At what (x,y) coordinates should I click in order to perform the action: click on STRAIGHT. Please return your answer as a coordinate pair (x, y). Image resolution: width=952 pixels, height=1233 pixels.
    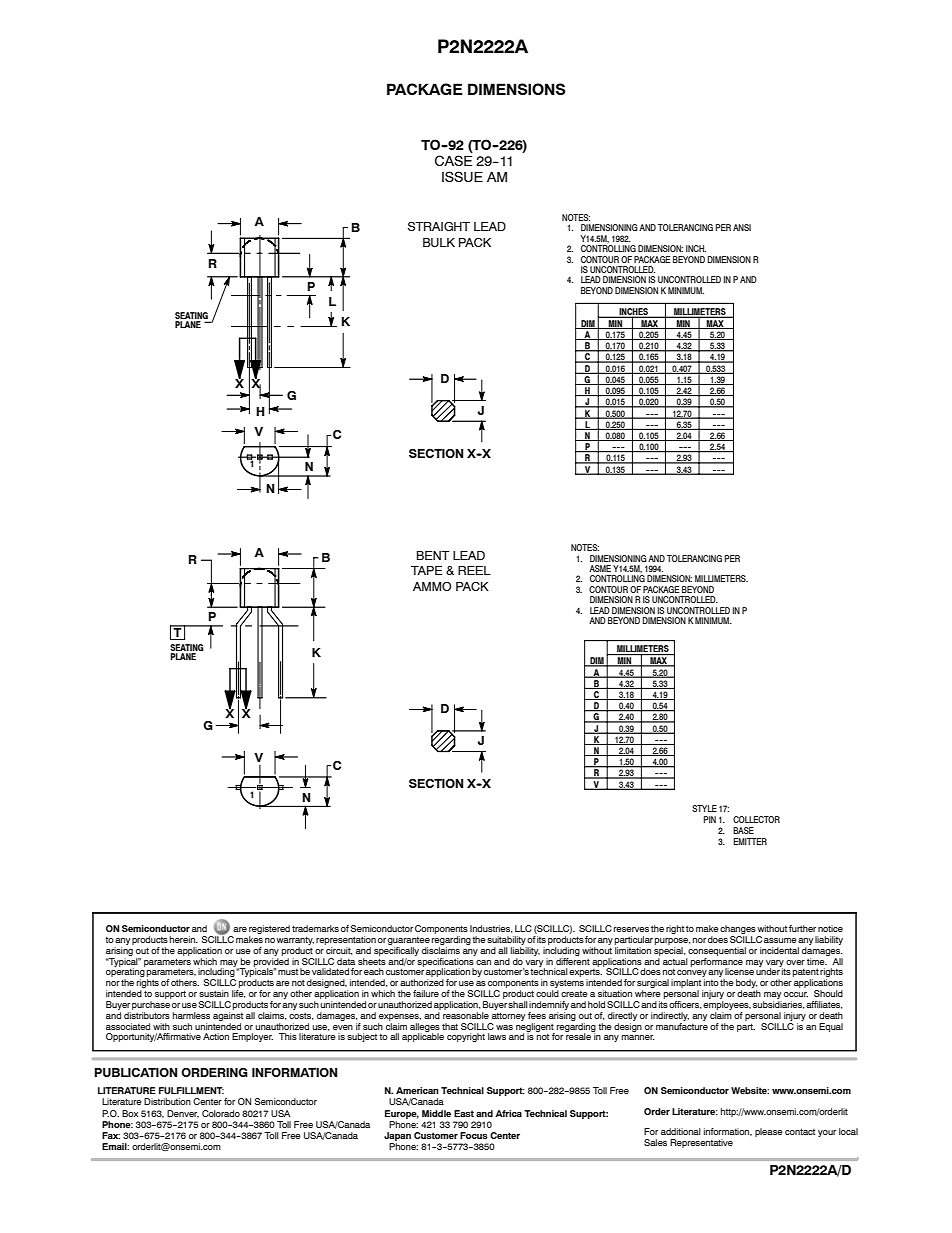
    Looking at the image, I should click on (439, 226).
